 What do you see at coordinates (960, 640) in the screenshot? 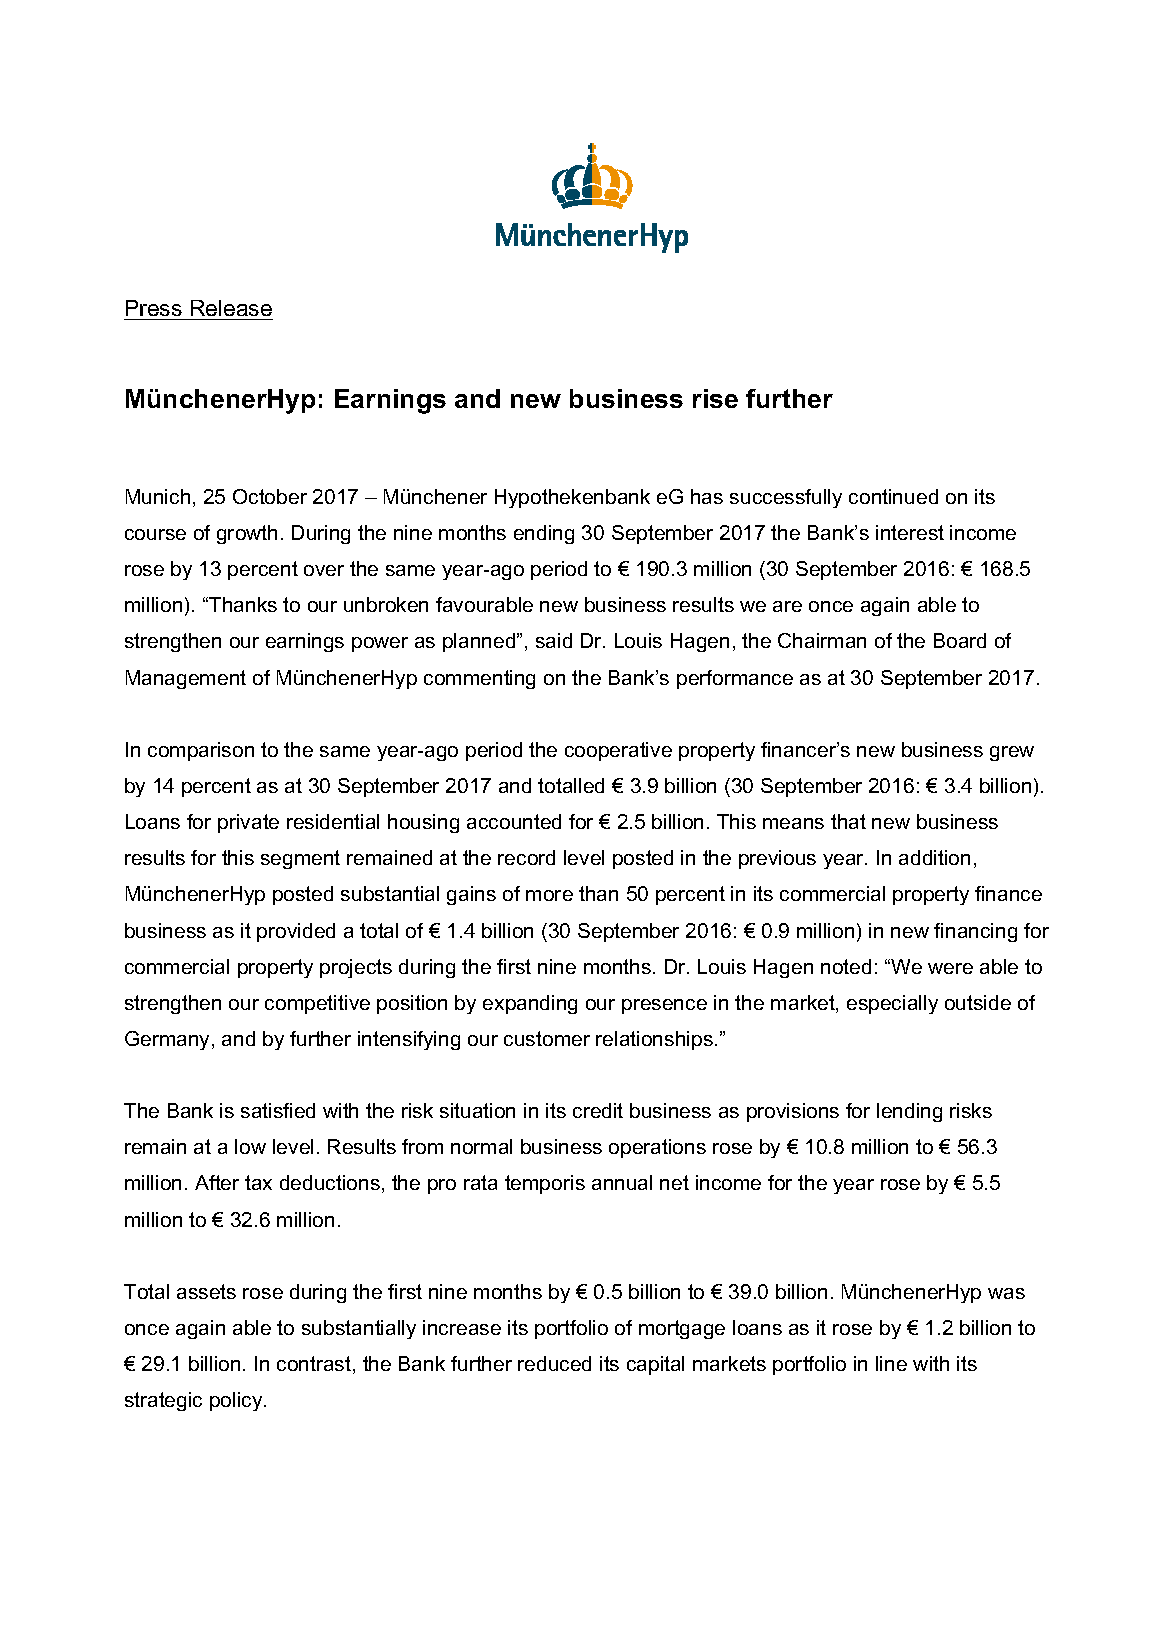
I see `Board` at bounding box center [960, 640].
